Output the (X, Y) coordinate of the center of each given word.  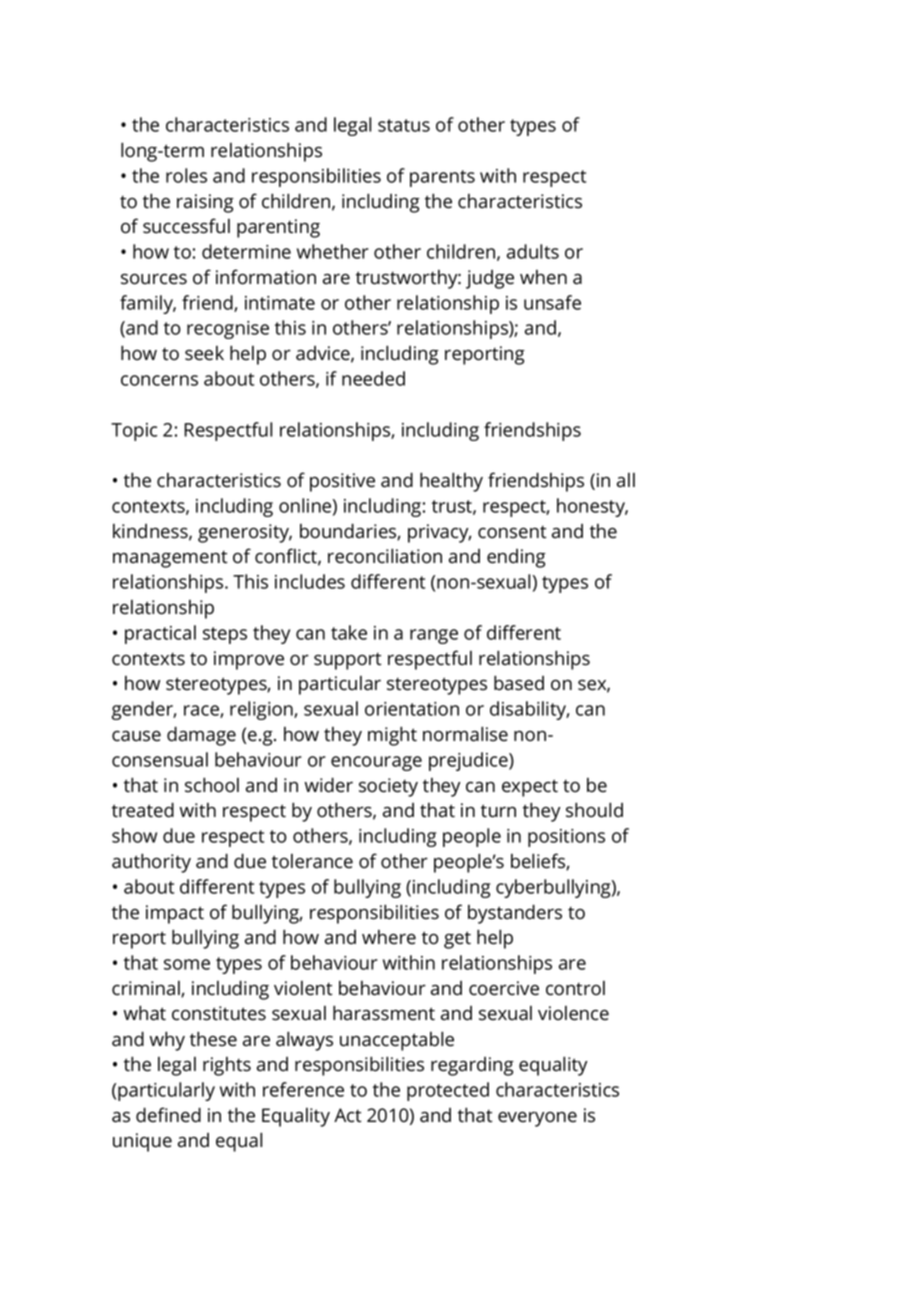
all (626, 480)
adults (533, 251)
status (404, 125)
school (212, 785)
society (388, 787)
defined (168, 1115)
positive (342, 482)
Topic (134, 432)
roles (186, 175)
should (594, 810)
